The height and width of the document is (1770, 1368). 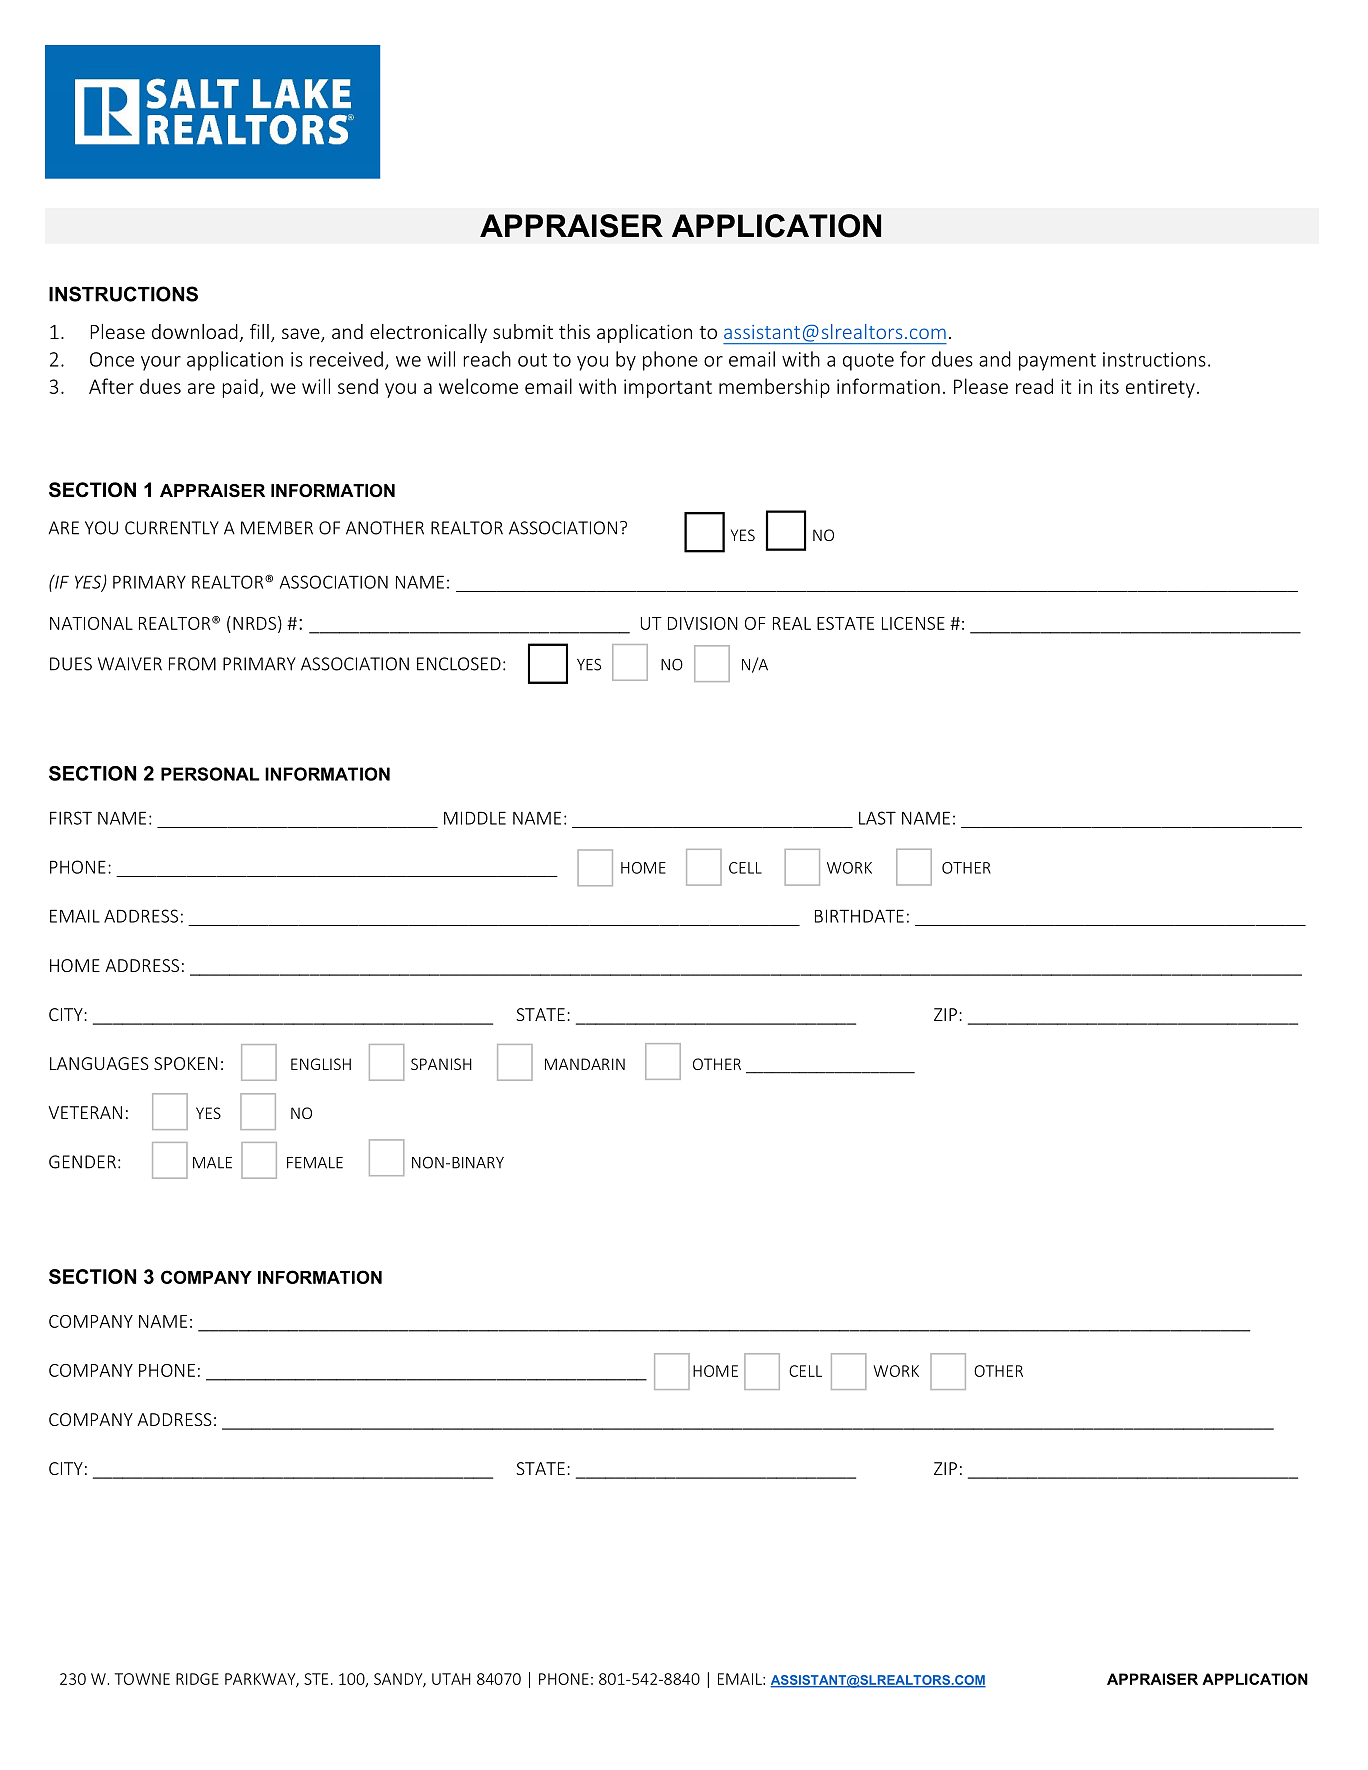 What do you see at coordinates (161, 363) in the document?
I see `your` at bounding box center [161, 363].
